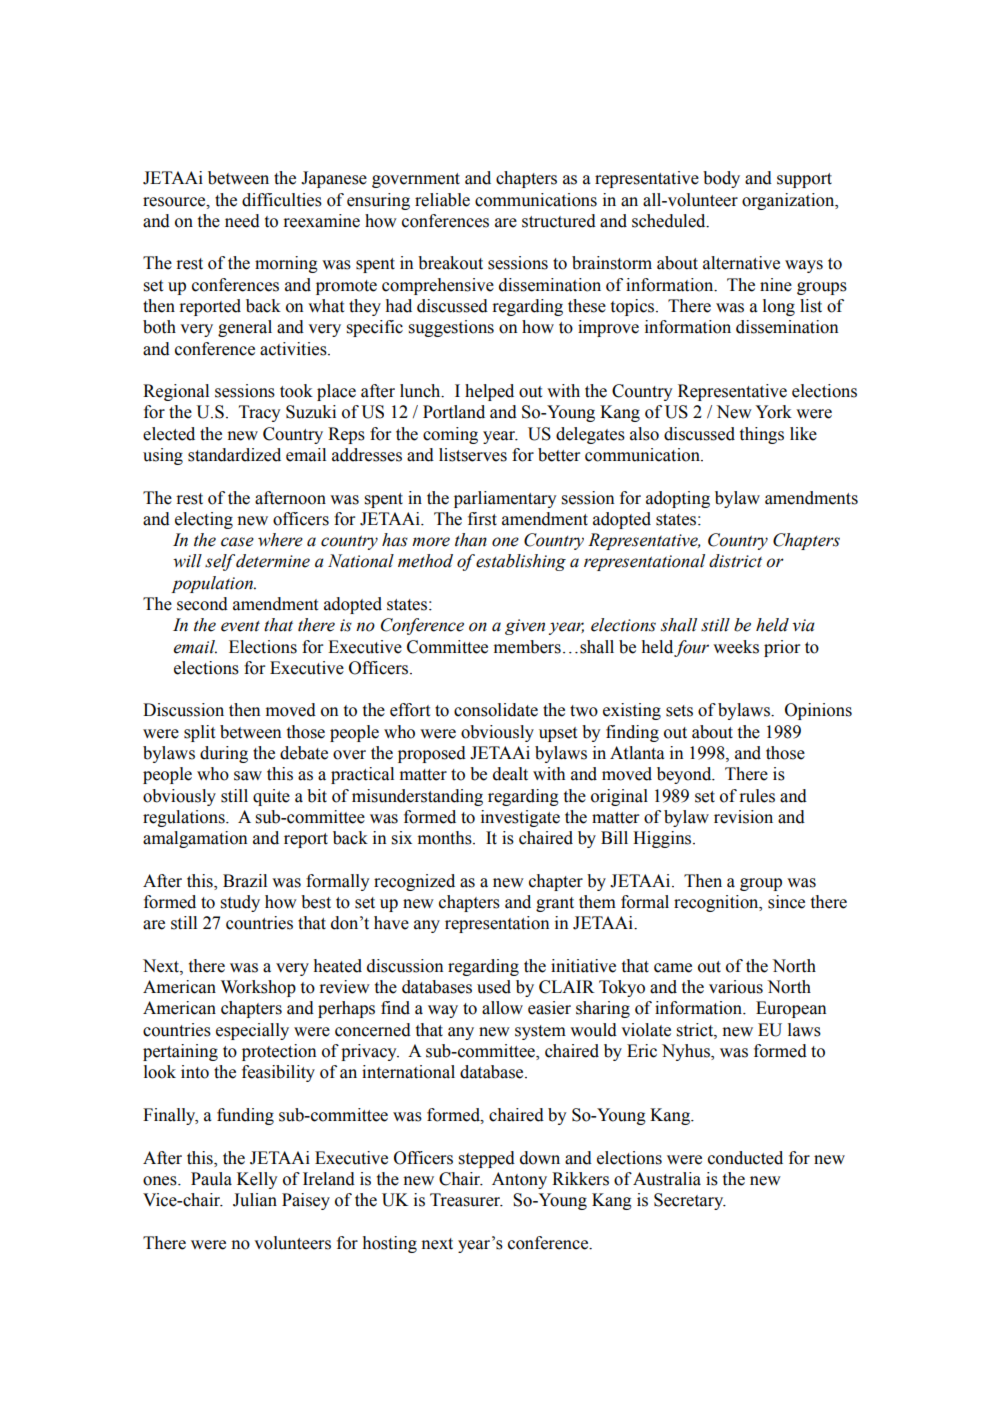  Describe the element at coordinates (717, 903) in the screenshot. I see `recognition` at that location.
